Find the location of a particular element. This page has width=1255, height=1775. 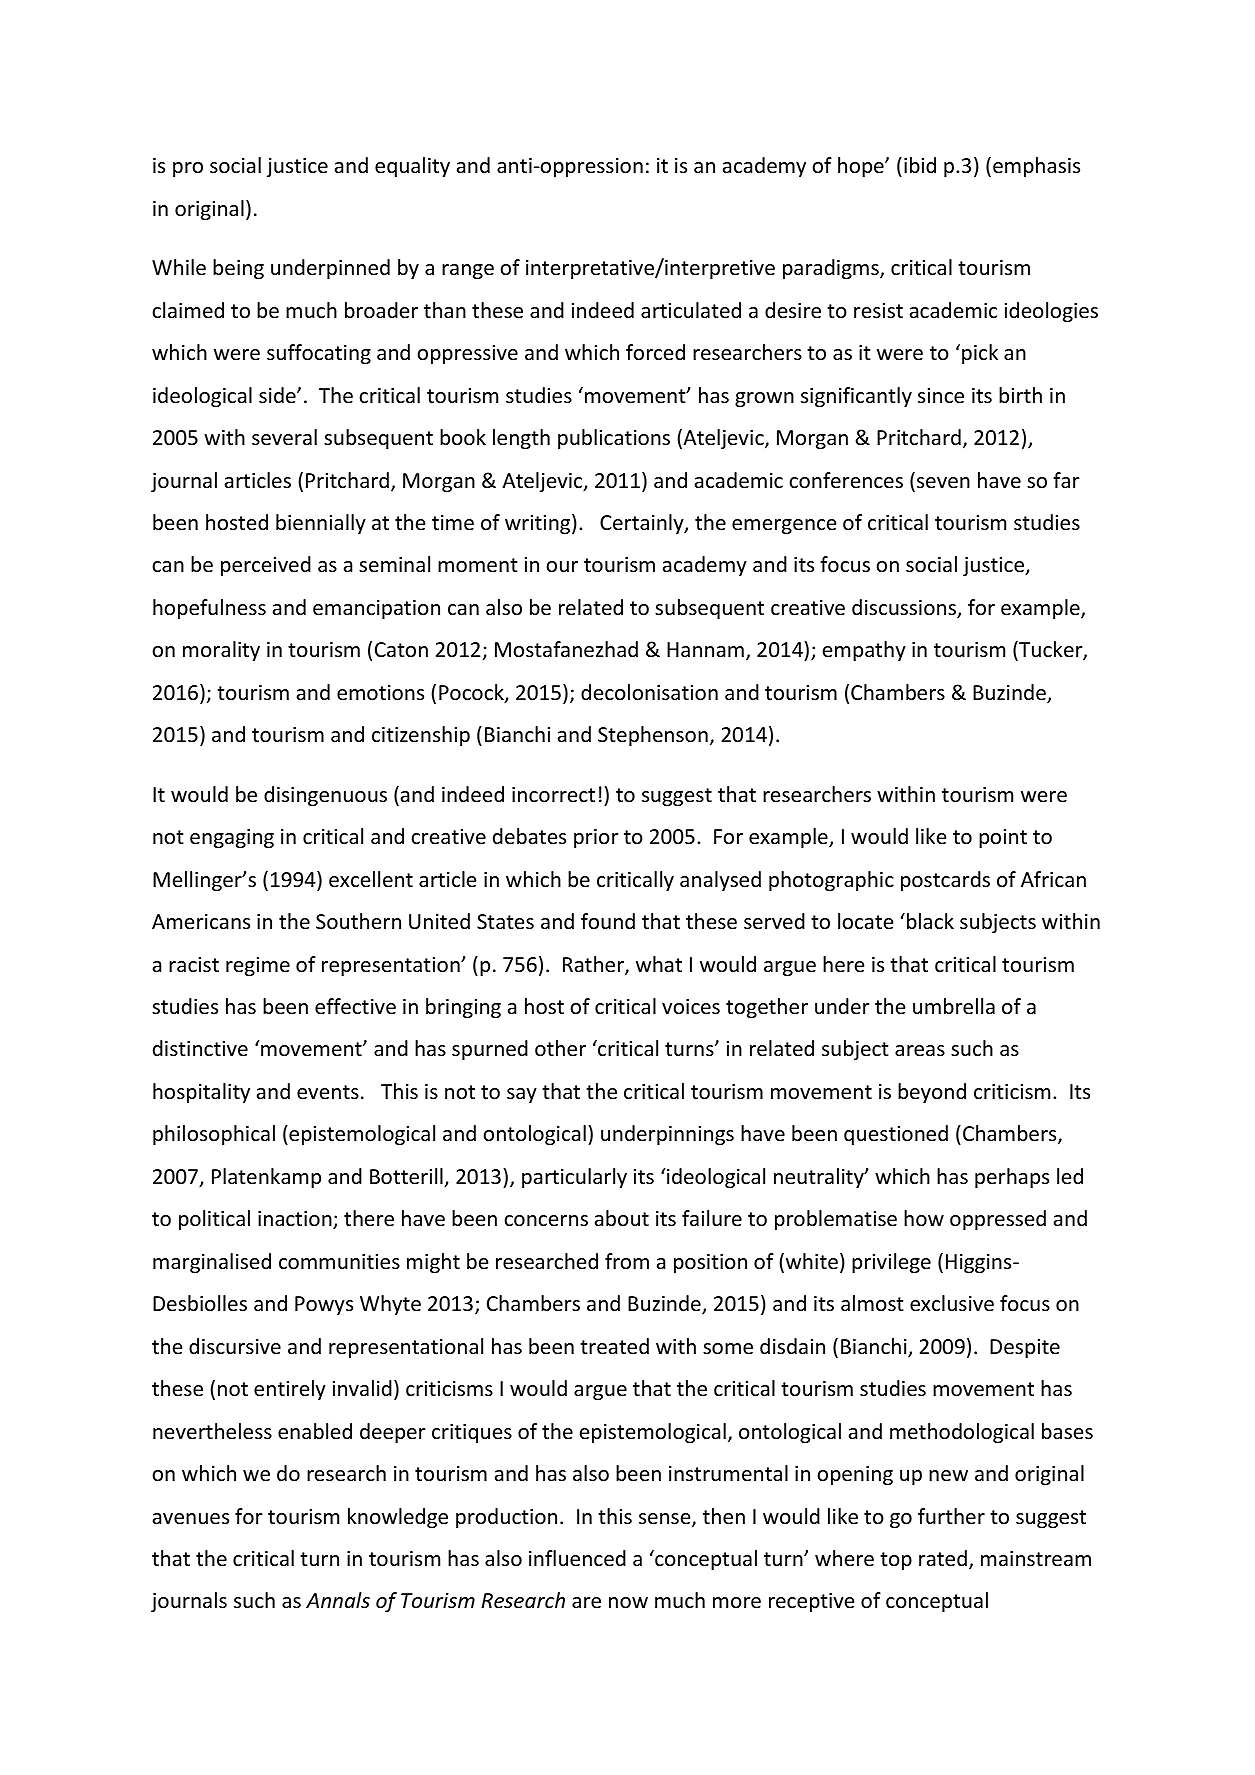

ibid is located at coordinates (920, 165).
